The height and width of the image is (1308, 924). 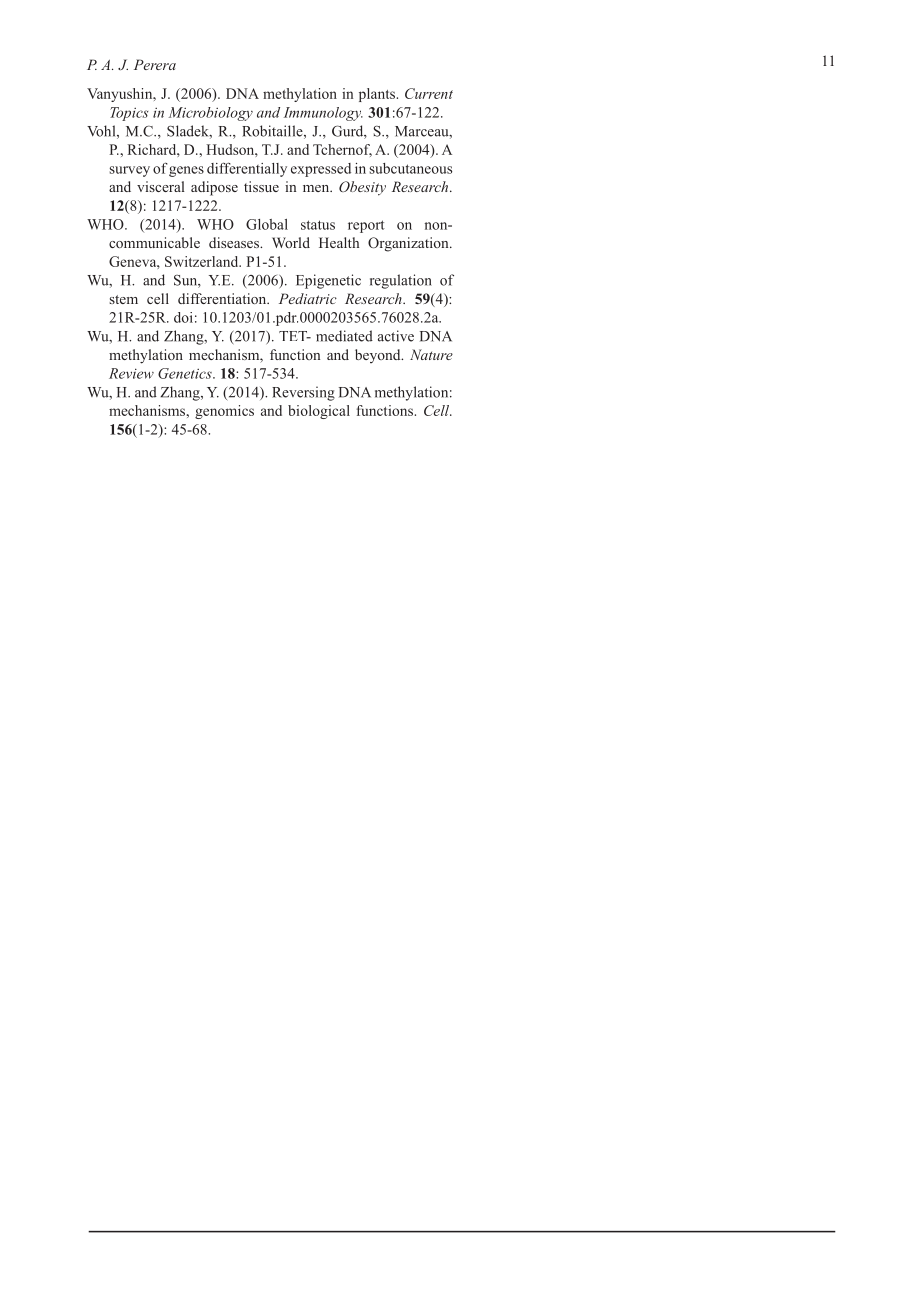 I want to click on Pediatric, so click(x=308, y=298).
